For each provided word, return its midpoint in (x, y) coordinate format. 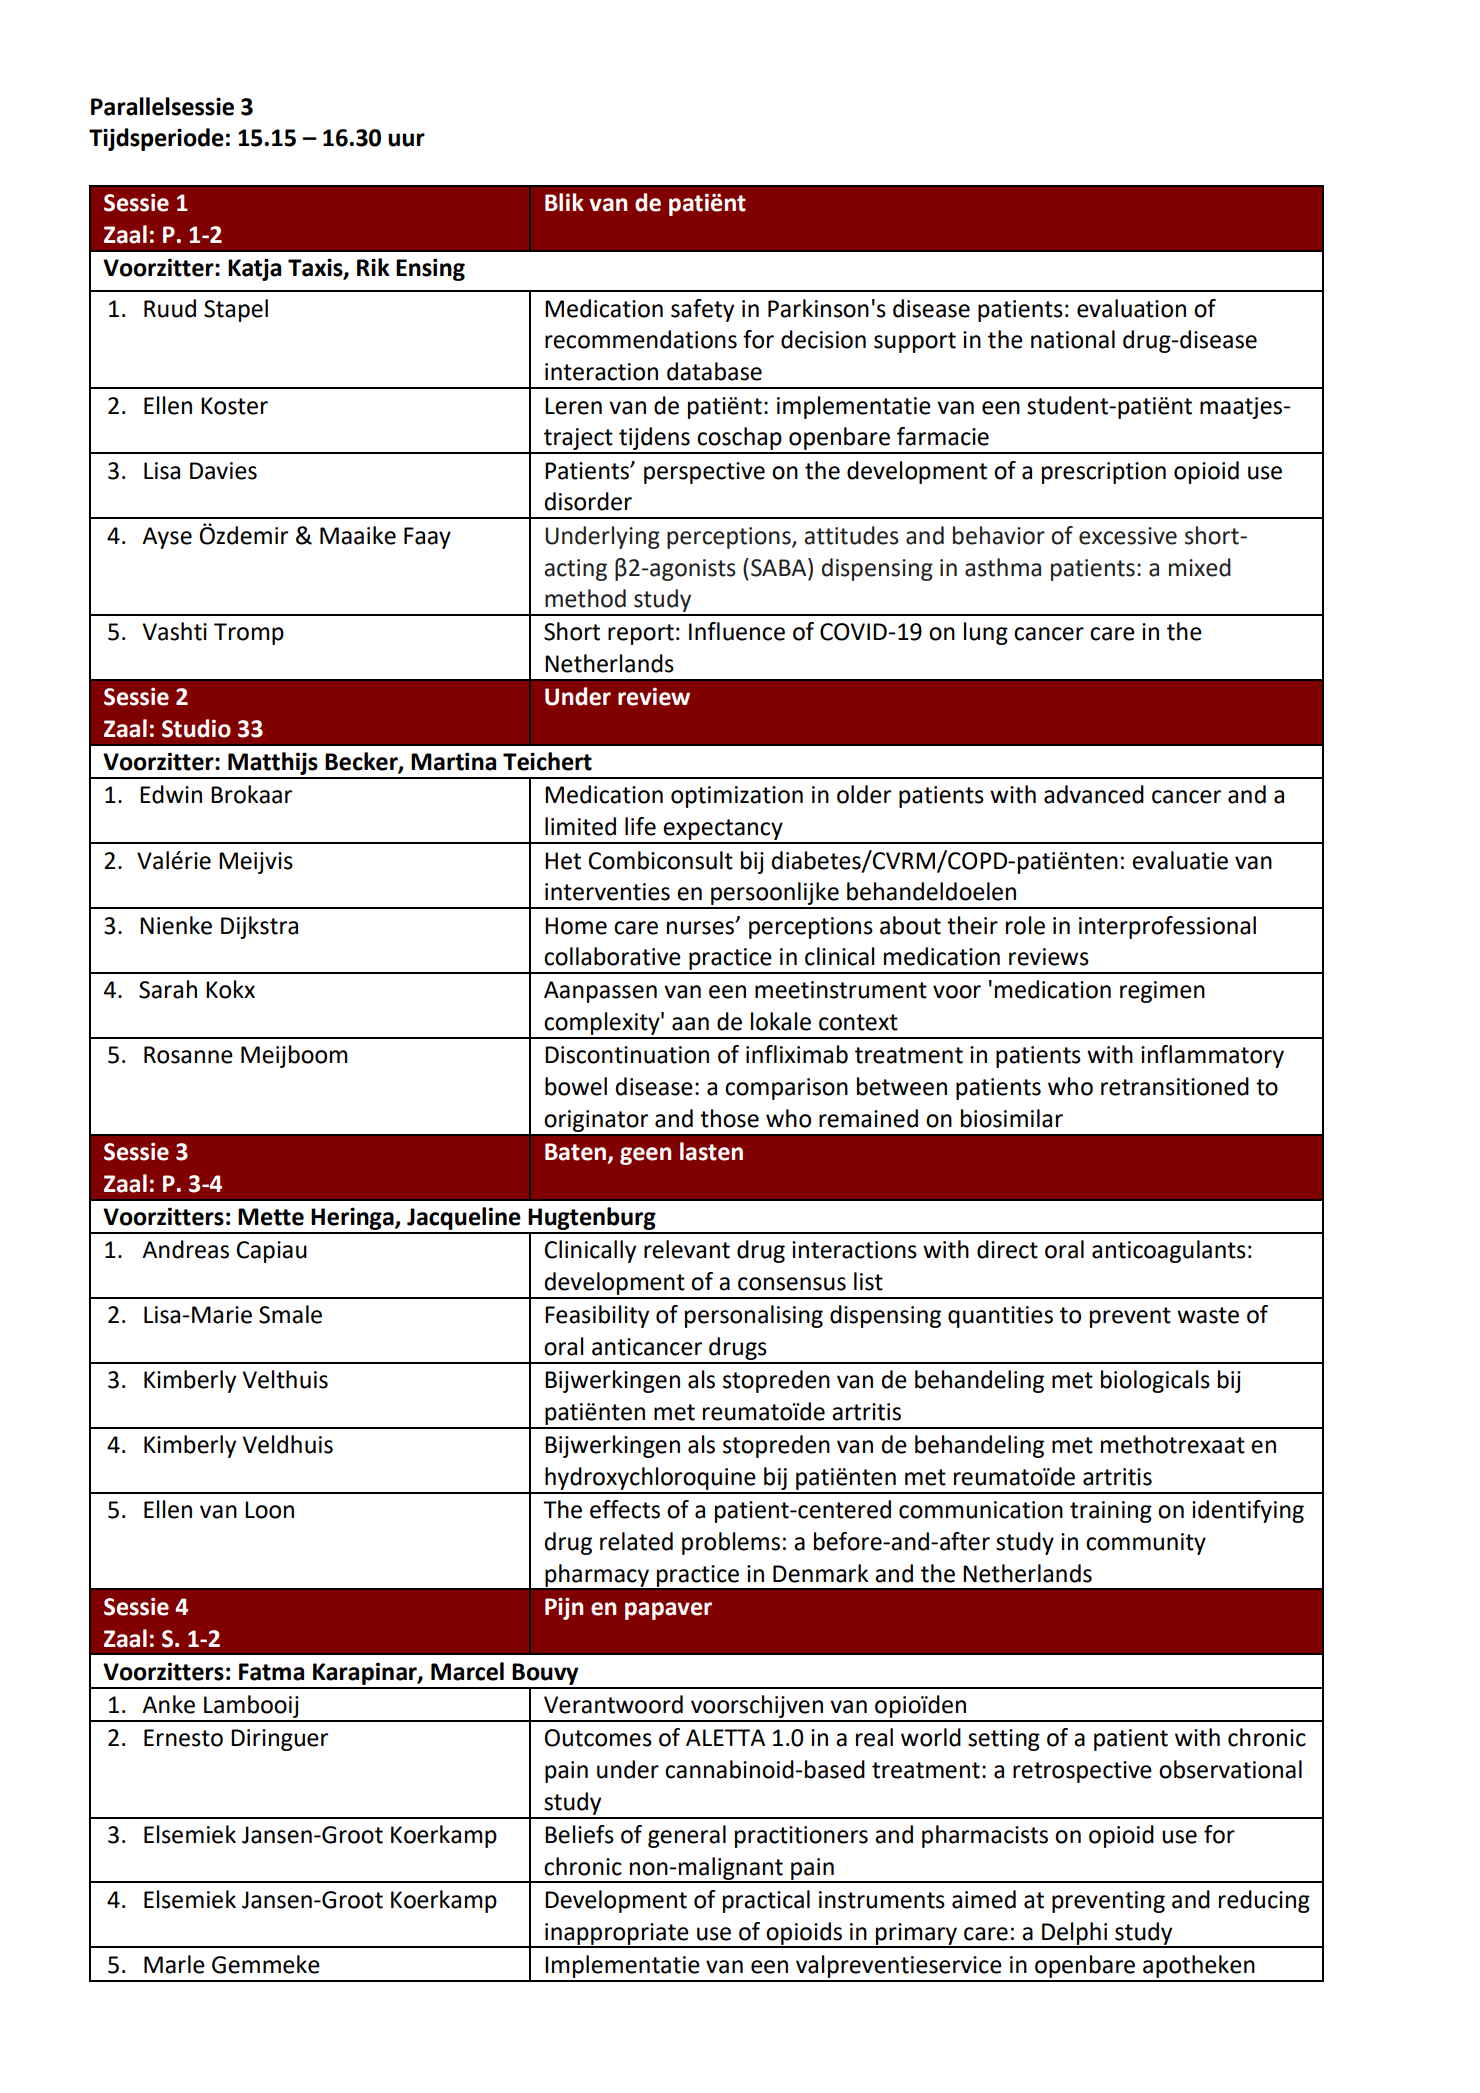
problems (731, 1543)
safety (702, 310)
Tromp (249, 634)
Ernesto (183, 1738)
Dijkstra (259, 927)
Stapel (236, 310)
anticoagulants (1169, 1251)
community (1146, 1544)
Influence (737, 631)
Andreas (185, 1249)
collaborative (612, 956)
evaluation (1131, 308)
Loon (269, 1510)
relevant (687, 1249)
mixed (1200, 567)
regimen (1162, 992)
